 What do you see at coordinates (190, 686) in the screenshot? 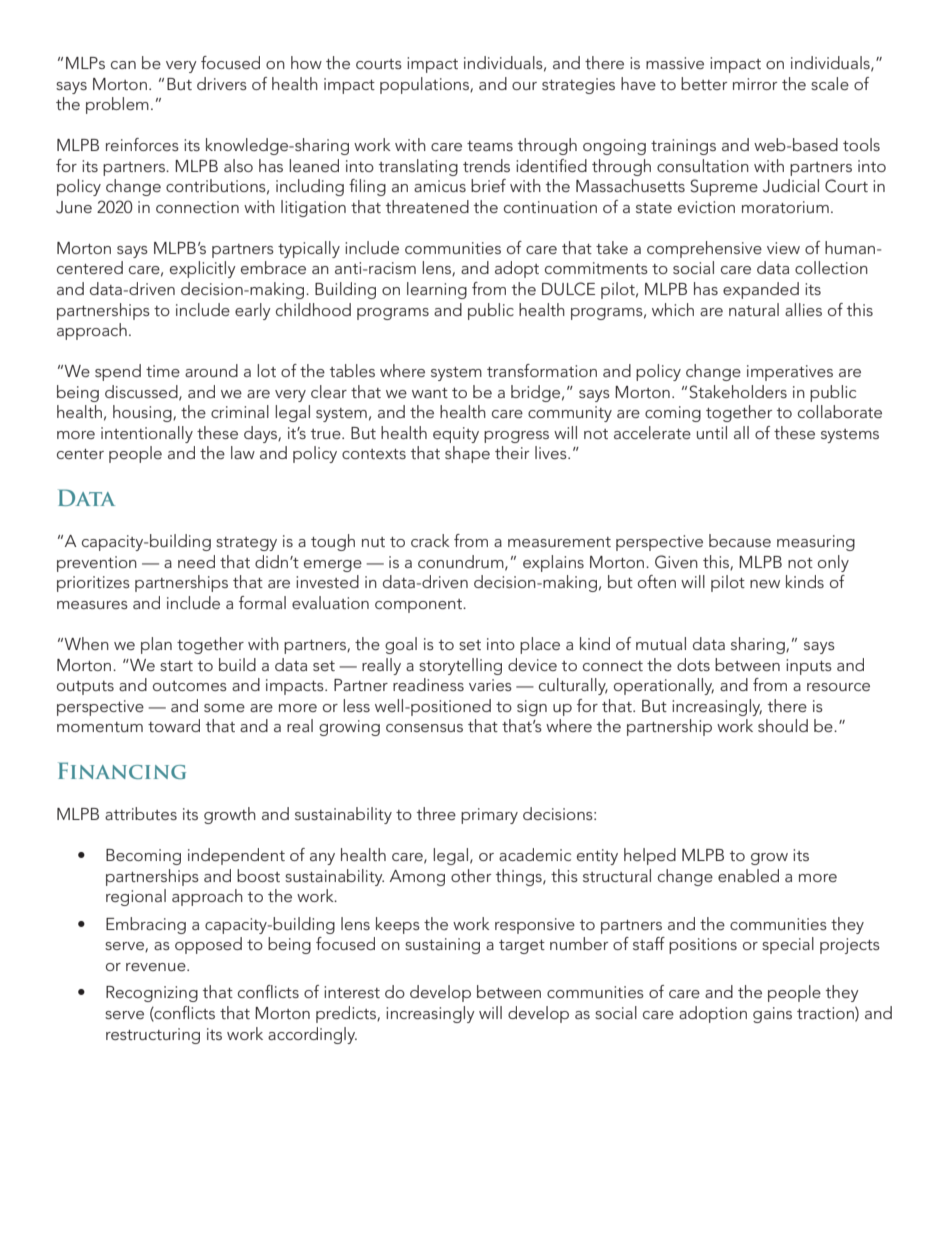
I see `outcomes` at bounding box center [190, 686].
